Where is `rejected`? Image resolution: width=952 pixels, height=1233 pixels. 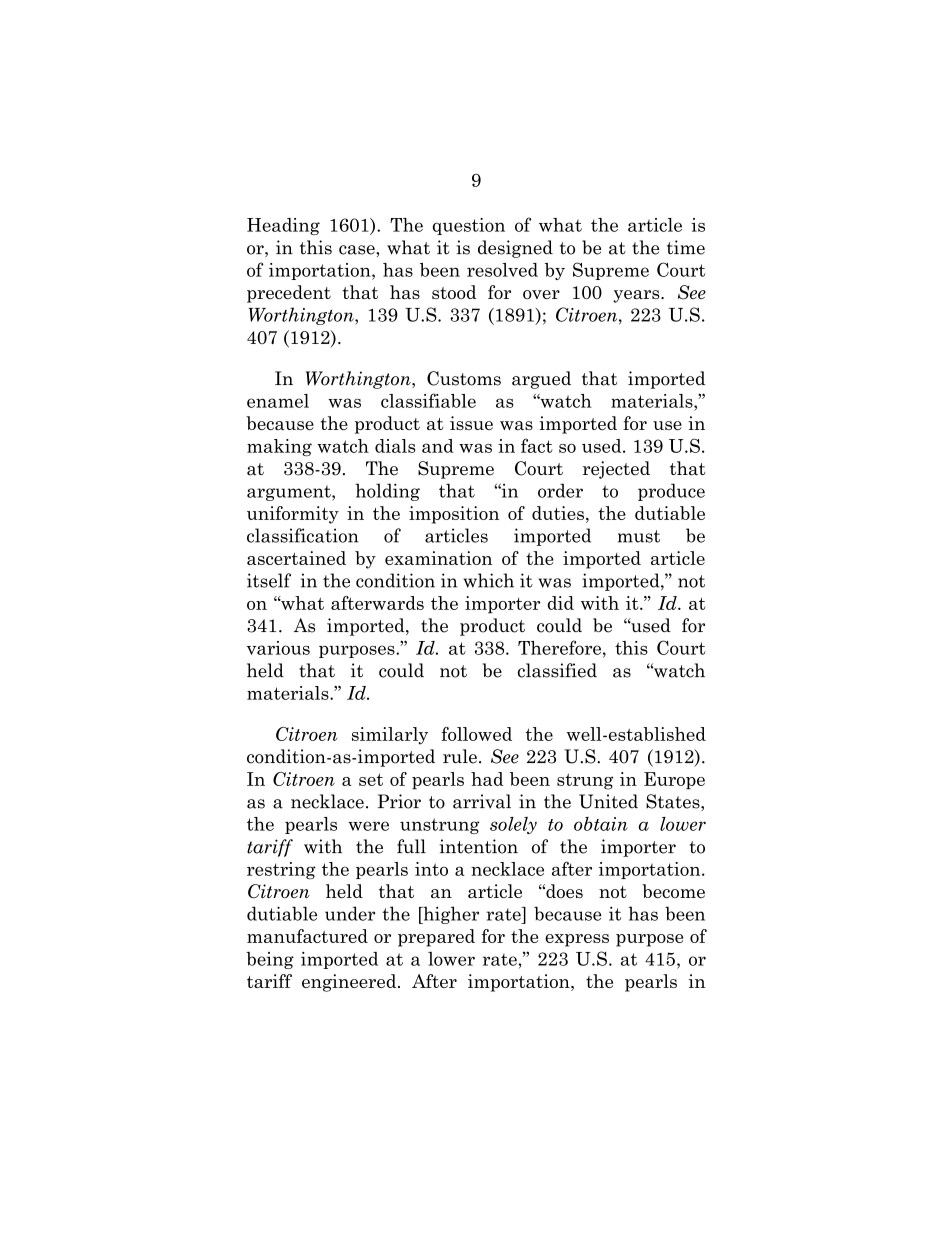 rejected is located at coordinates (616, 470).
